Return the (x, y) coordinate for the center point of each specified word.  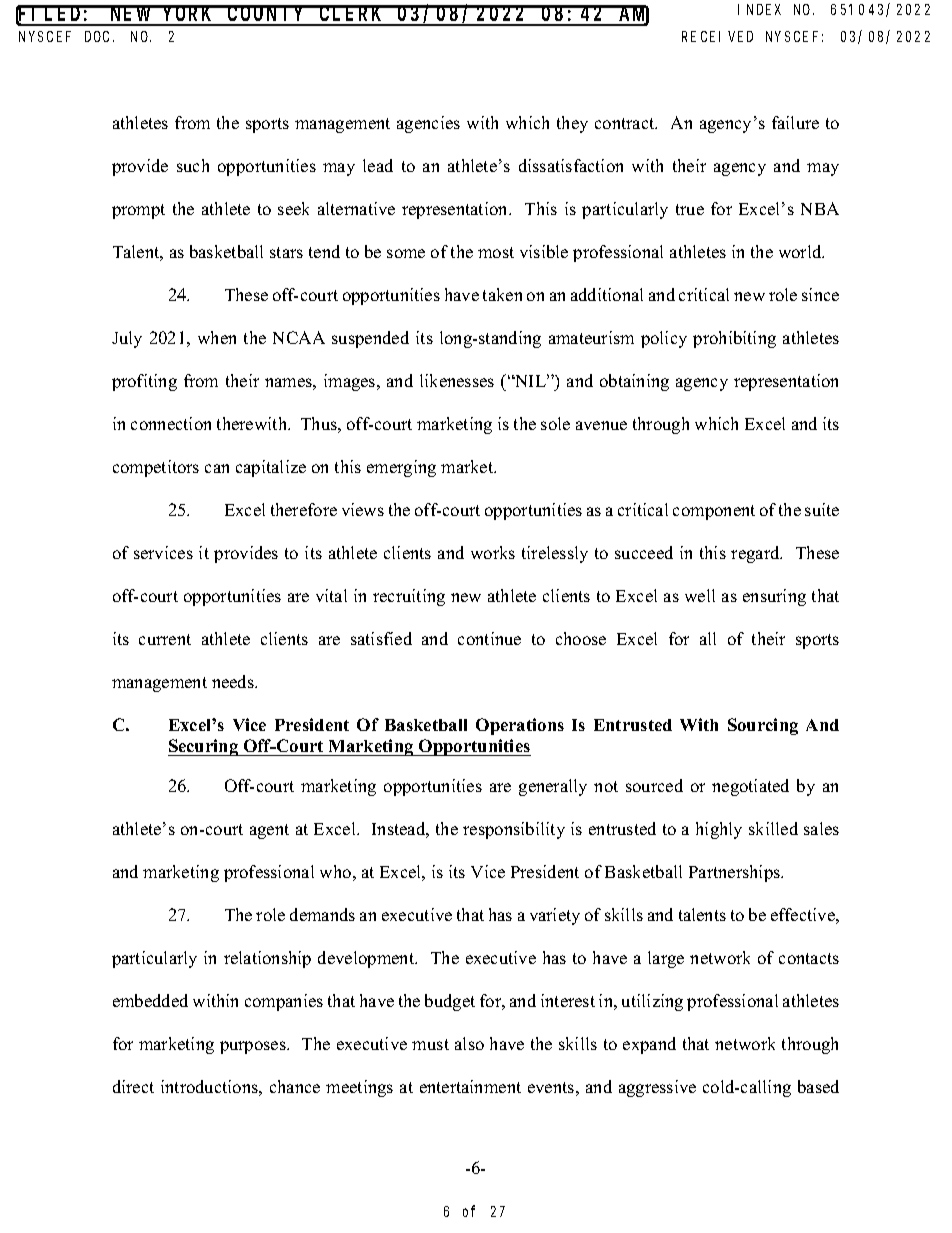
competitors (156, 468)
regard (756, 554)
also (469, 1043)
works (493, 552)
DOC (99, 36)
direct (133, 1086)
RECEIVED (717, 36)
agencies (428, 124)
